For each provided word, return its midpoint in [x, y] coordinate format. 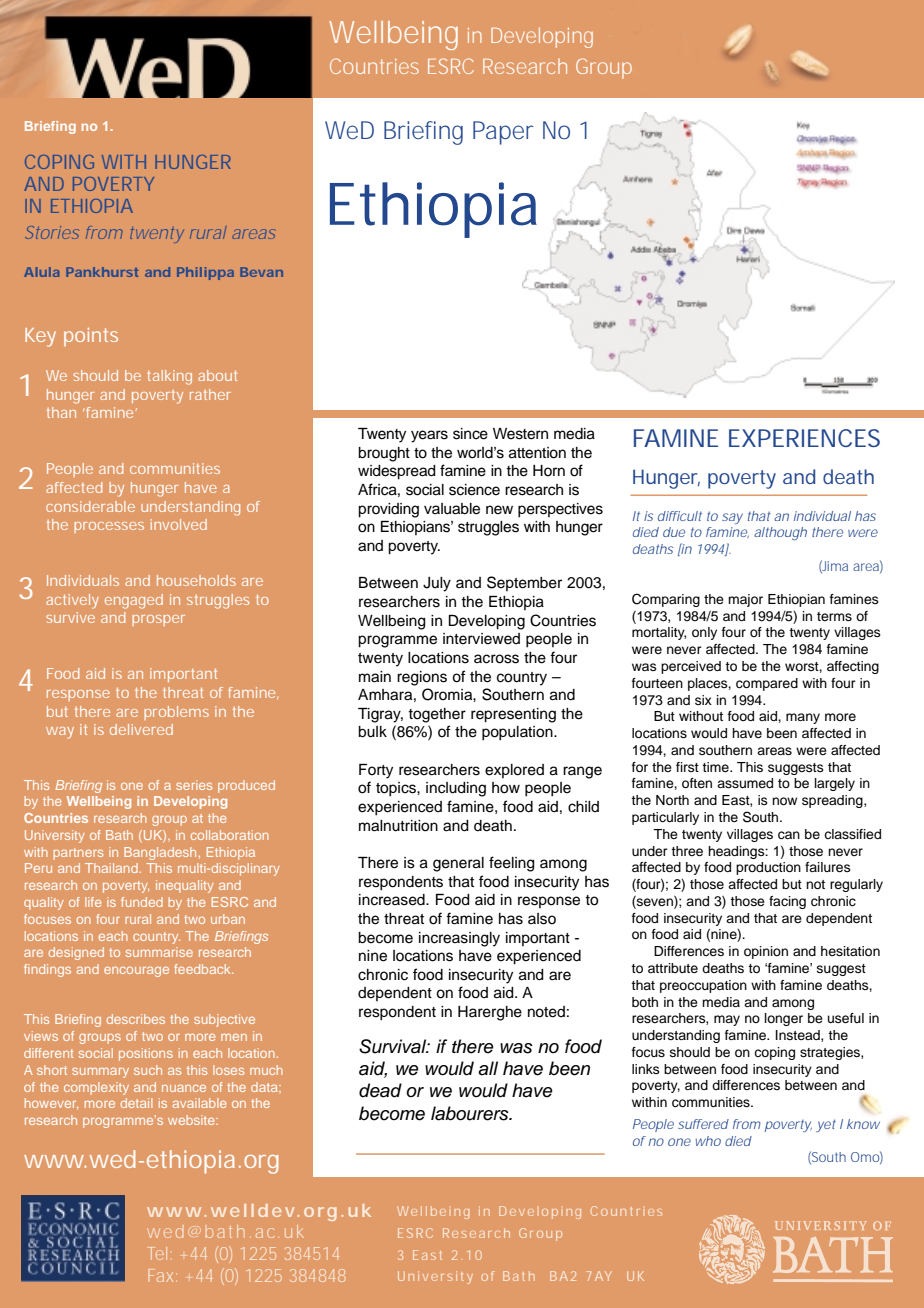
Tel [157, 1253]
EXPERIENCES [804, 438]
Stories [52, 232]
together [437, 715]
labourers [471, 1113]
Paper [503, 133]
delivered [141, 729]
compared [767, 684]
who [708, 1141]
